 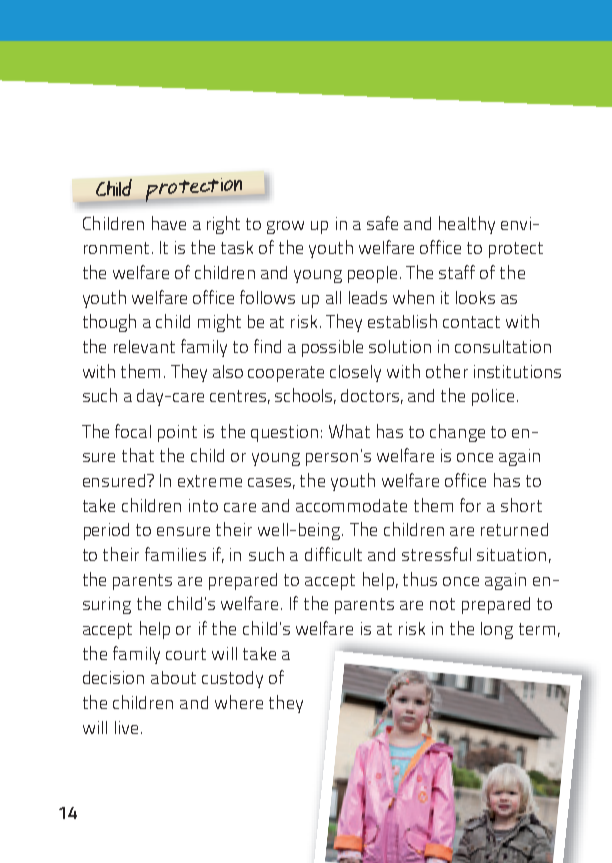 What do you see at coordinates (305, 396) in the page?
I see `schools` at bounding box center [305, 396].
